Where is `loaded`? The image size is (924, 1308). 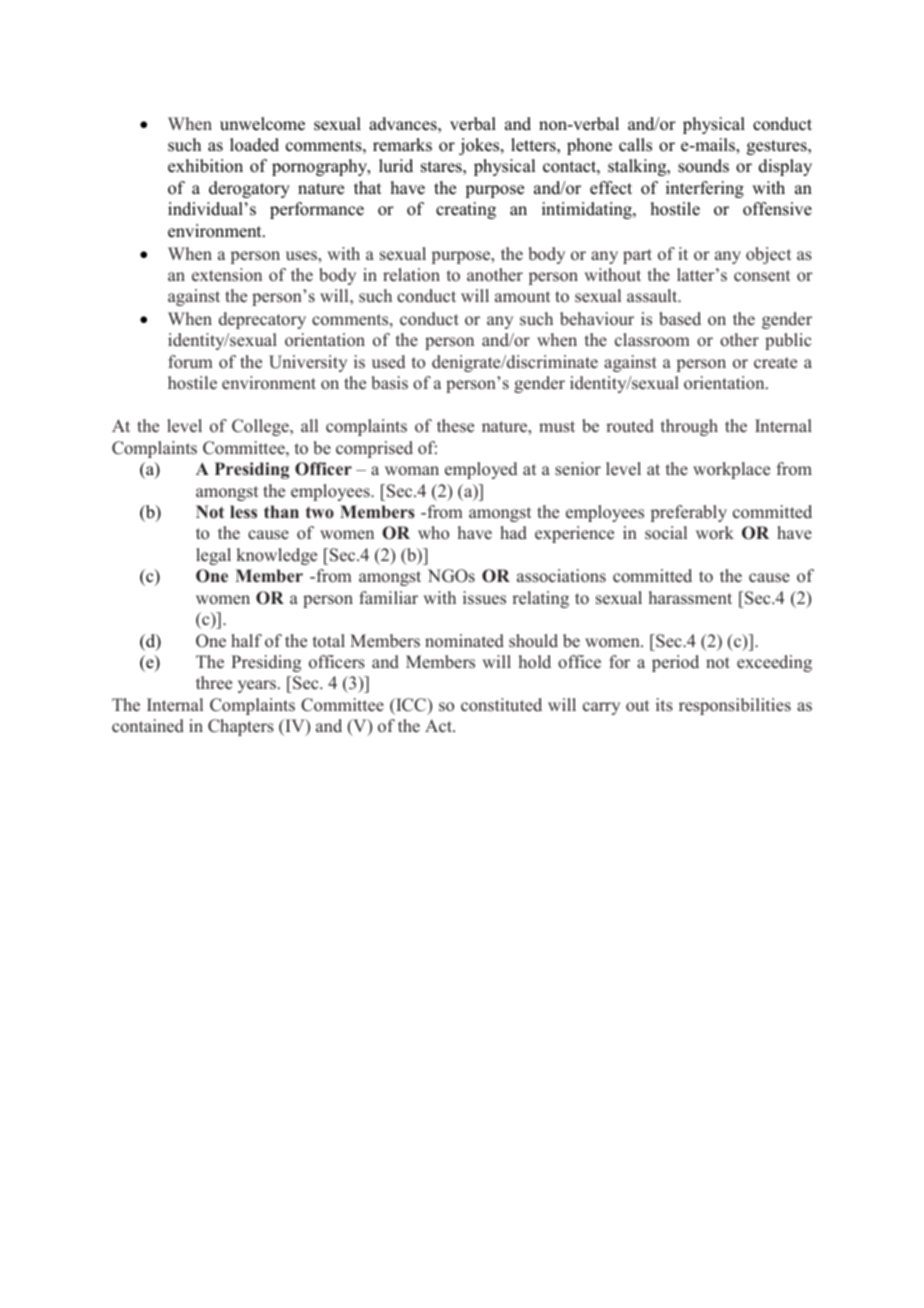 loaded is located at coordinates (254, 145).
